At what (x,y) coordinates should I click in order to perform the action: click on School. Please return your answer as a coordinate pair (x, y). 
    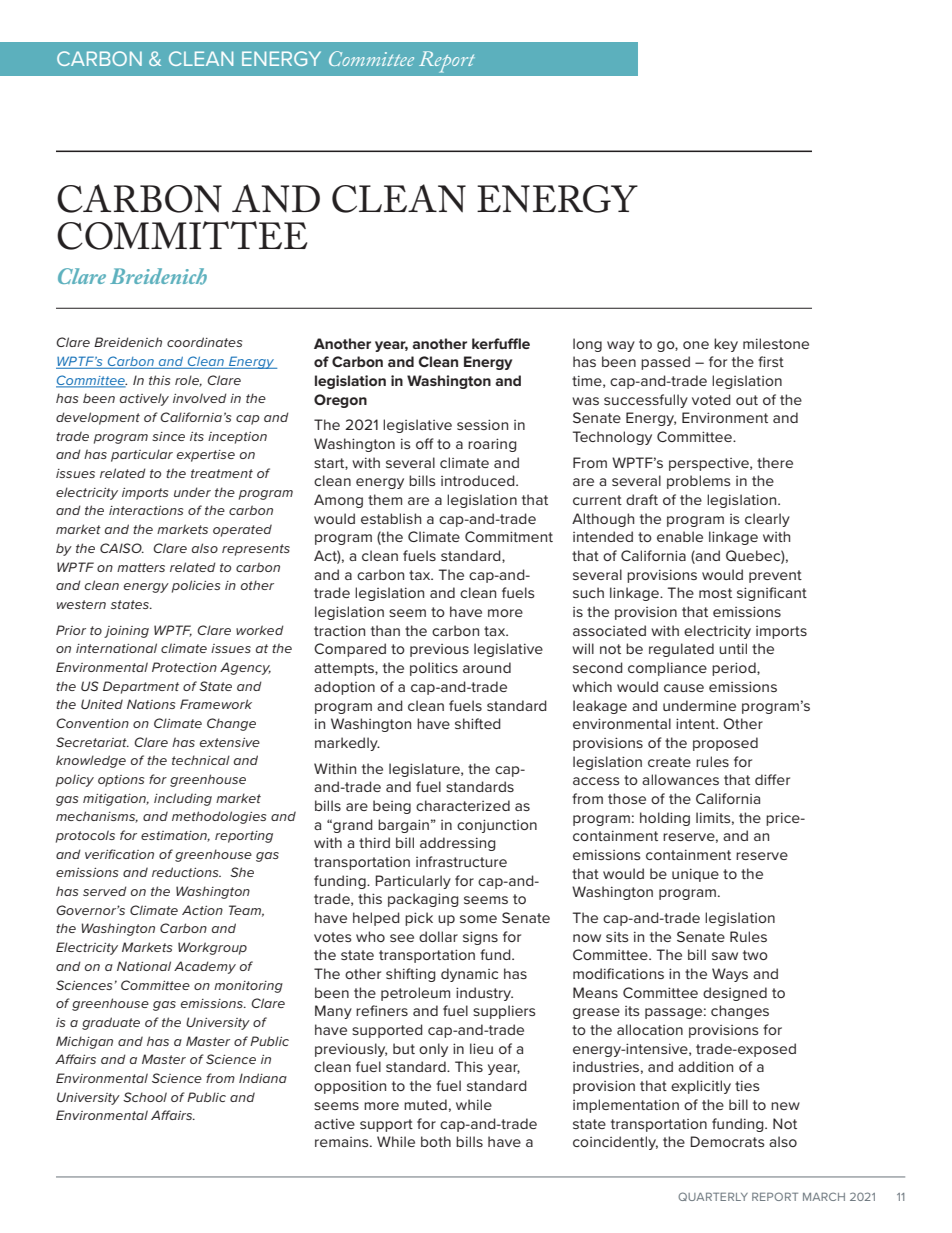
    Looking at the image, I should click on (145, 1097).
